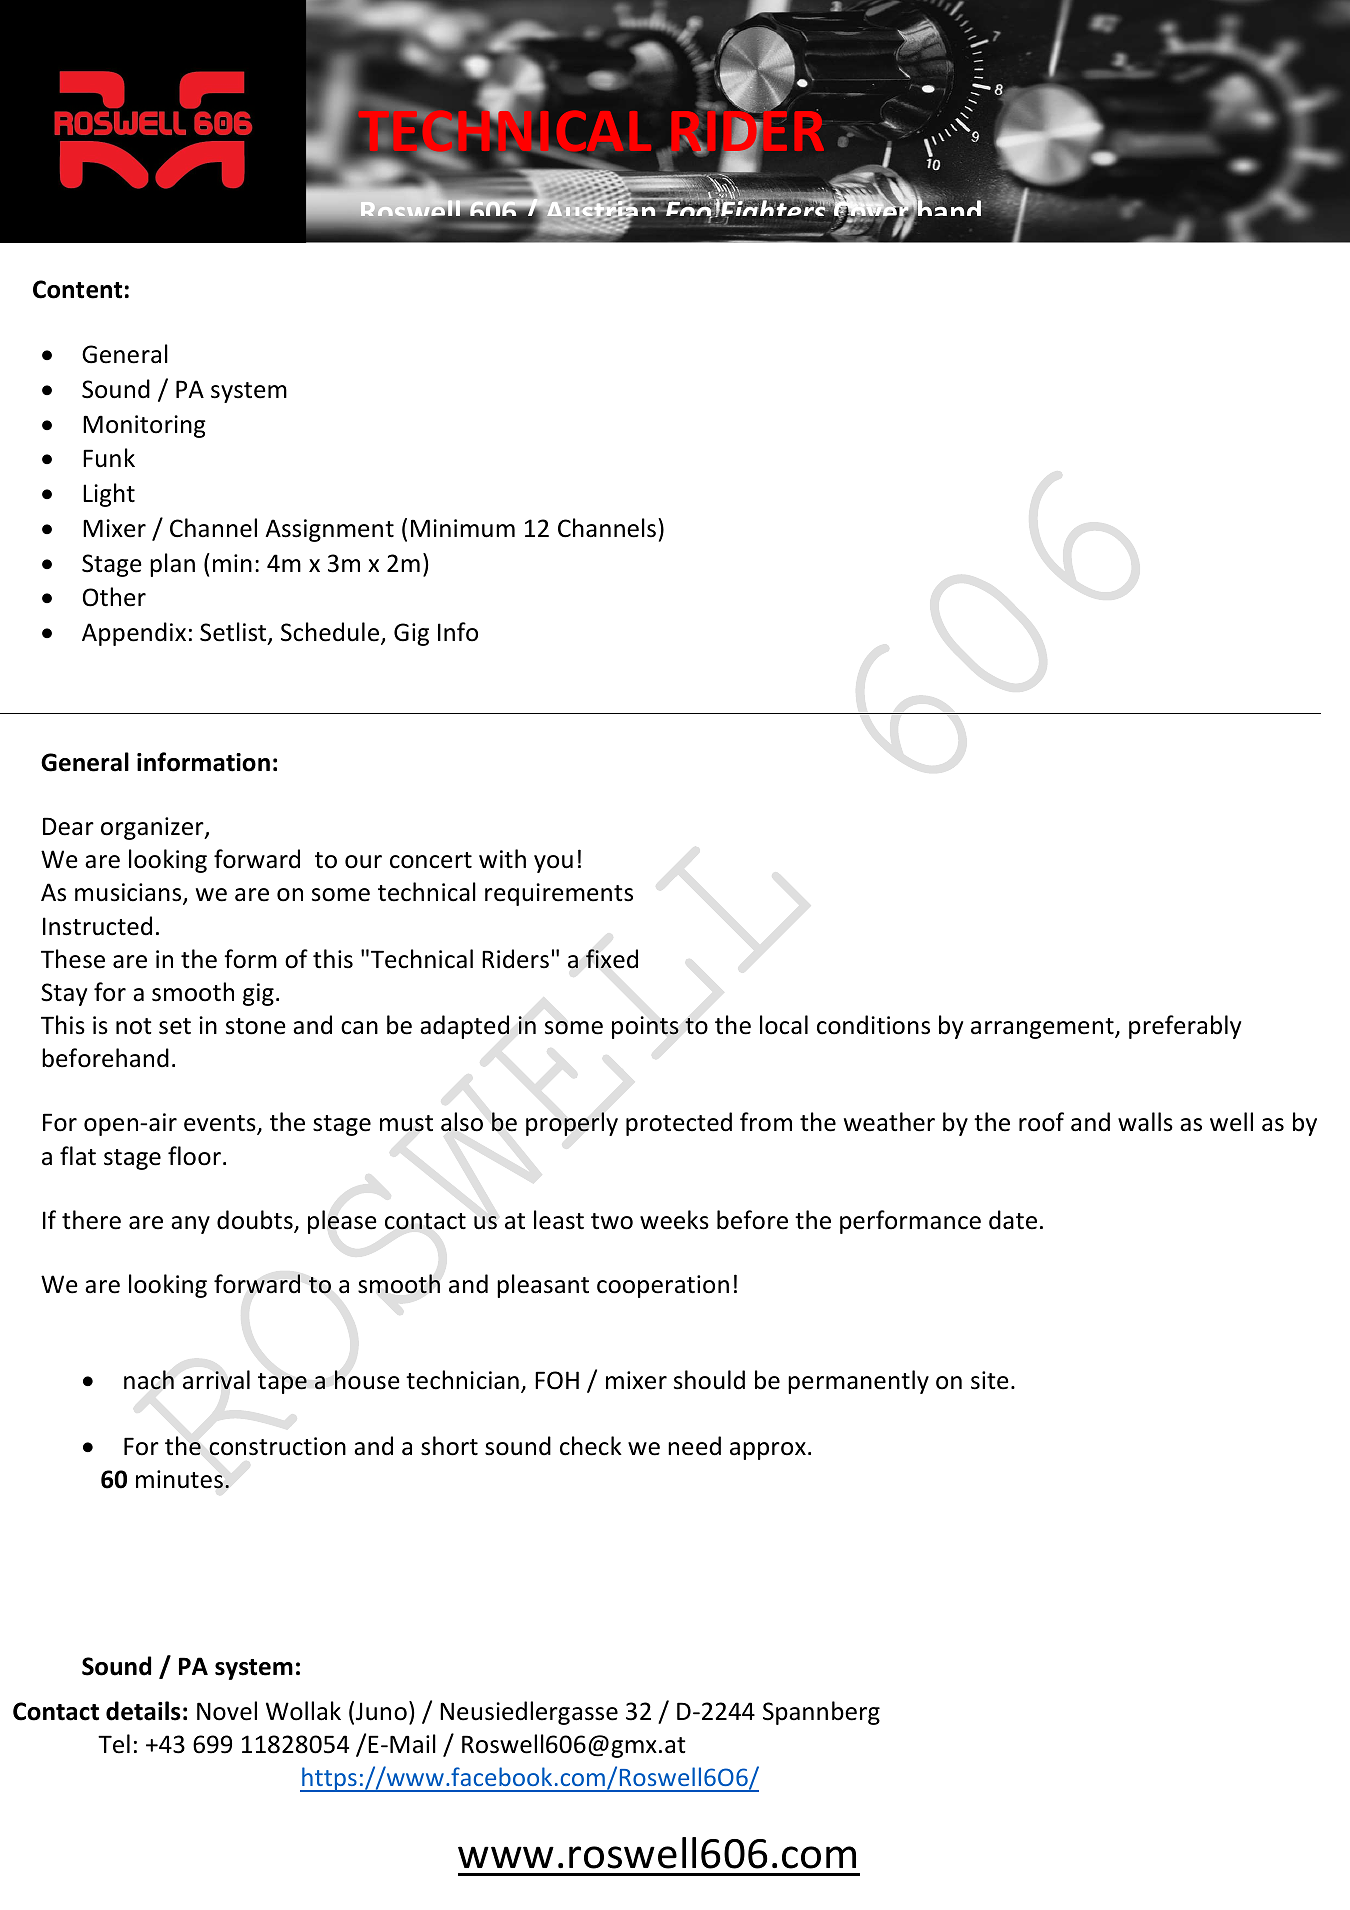  I want to click on Novel, so click(227, 1711).
